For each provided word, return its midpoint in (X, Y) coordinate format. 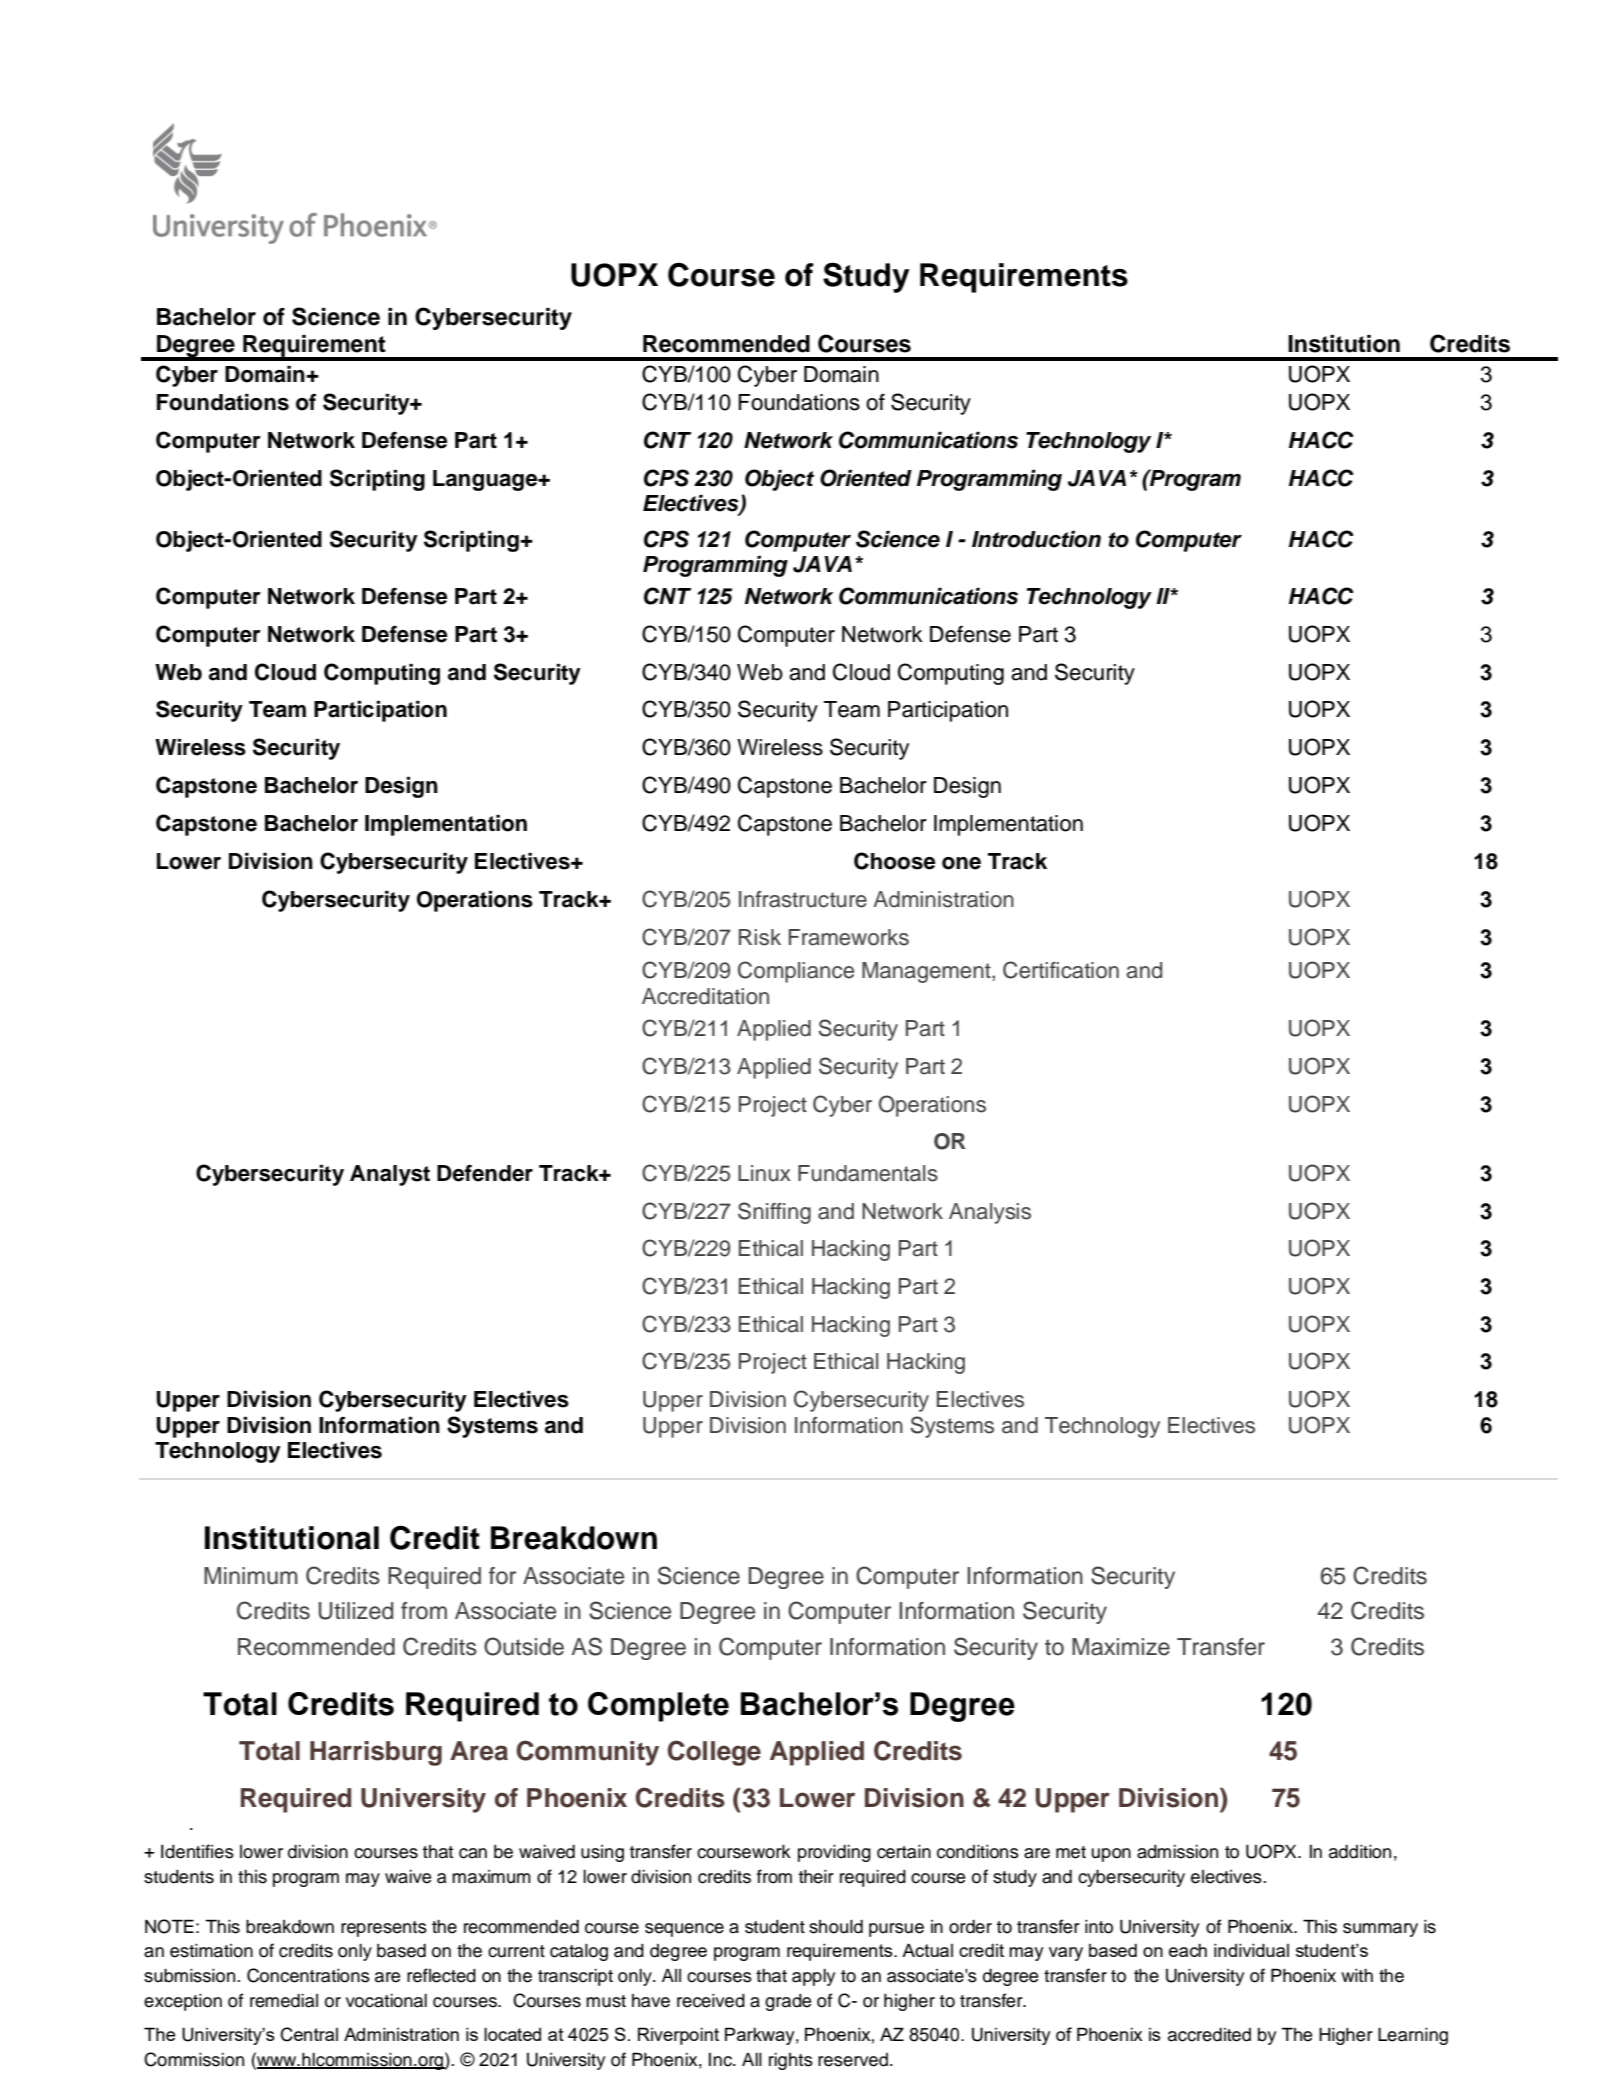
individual (1251, 1950)
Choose (895, 861)
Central (309, 2034)
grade (788, 2002)
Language (486, 480)
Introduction (1036, 539)
